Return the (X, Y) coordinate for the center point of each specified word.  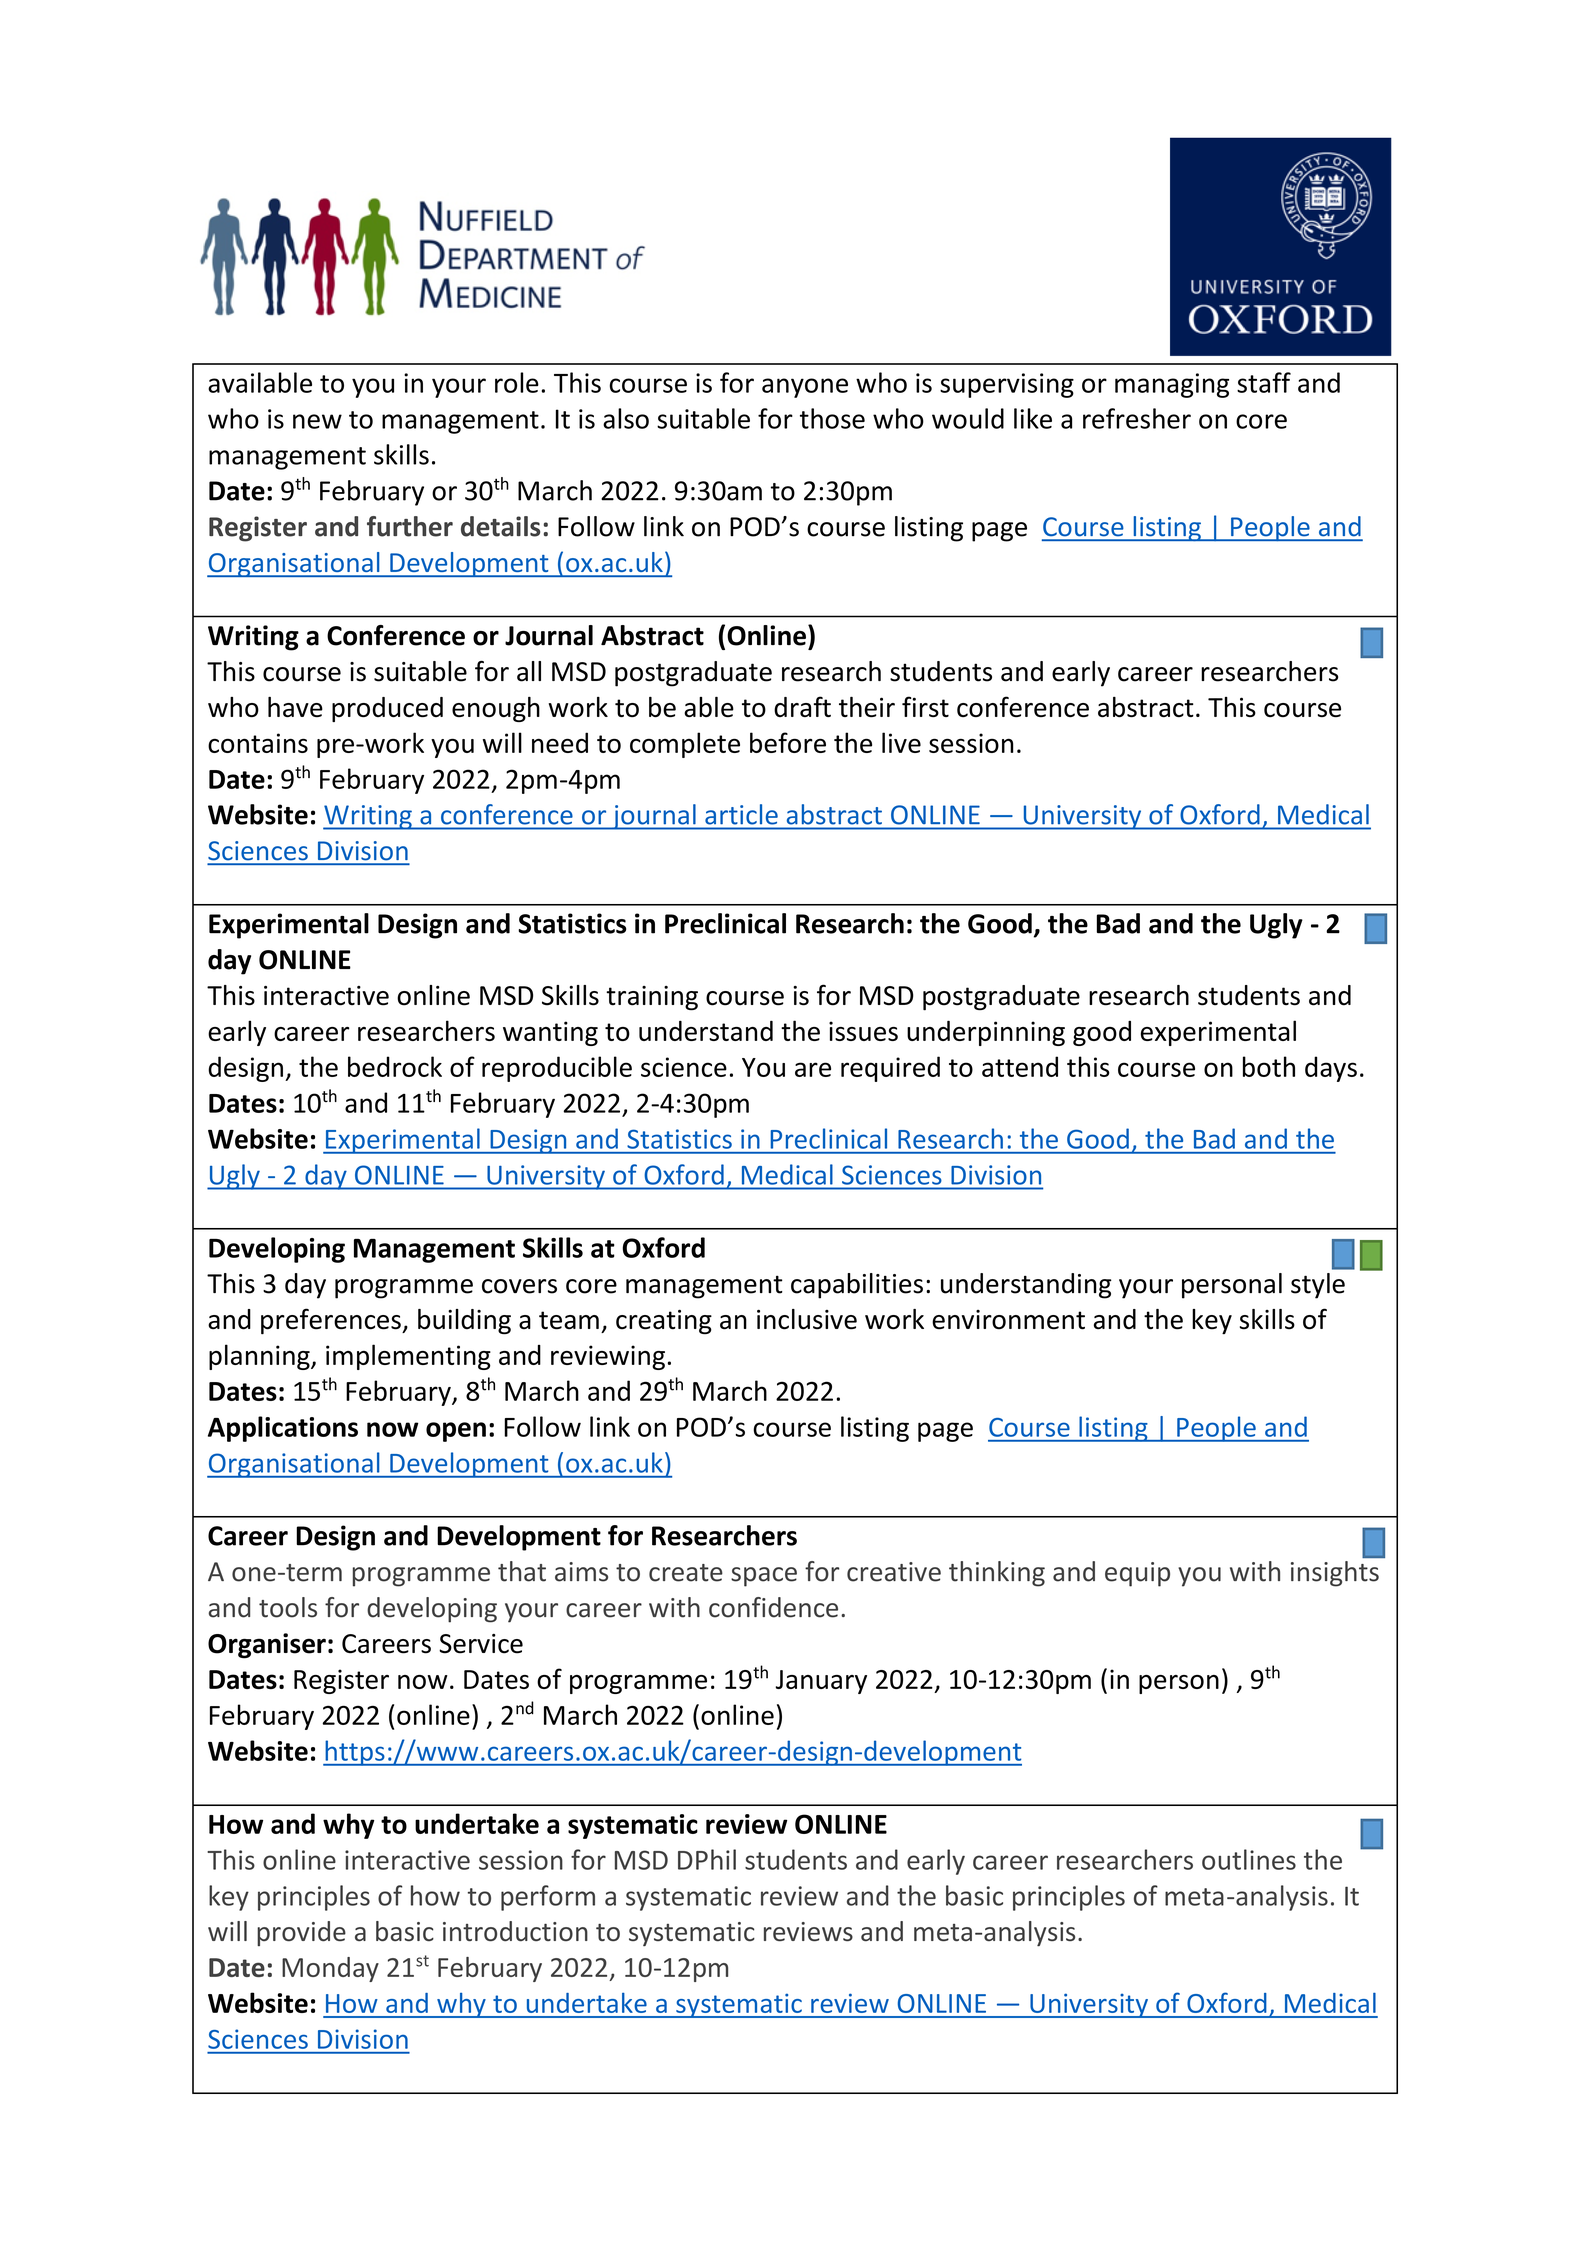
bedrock (395, 1066)
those (832, 418)
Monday (330, 1969)
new (317, 421)
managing (1172, 385)
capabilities (857, 1286)
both (1269, 1066)
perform (548, 1898)
